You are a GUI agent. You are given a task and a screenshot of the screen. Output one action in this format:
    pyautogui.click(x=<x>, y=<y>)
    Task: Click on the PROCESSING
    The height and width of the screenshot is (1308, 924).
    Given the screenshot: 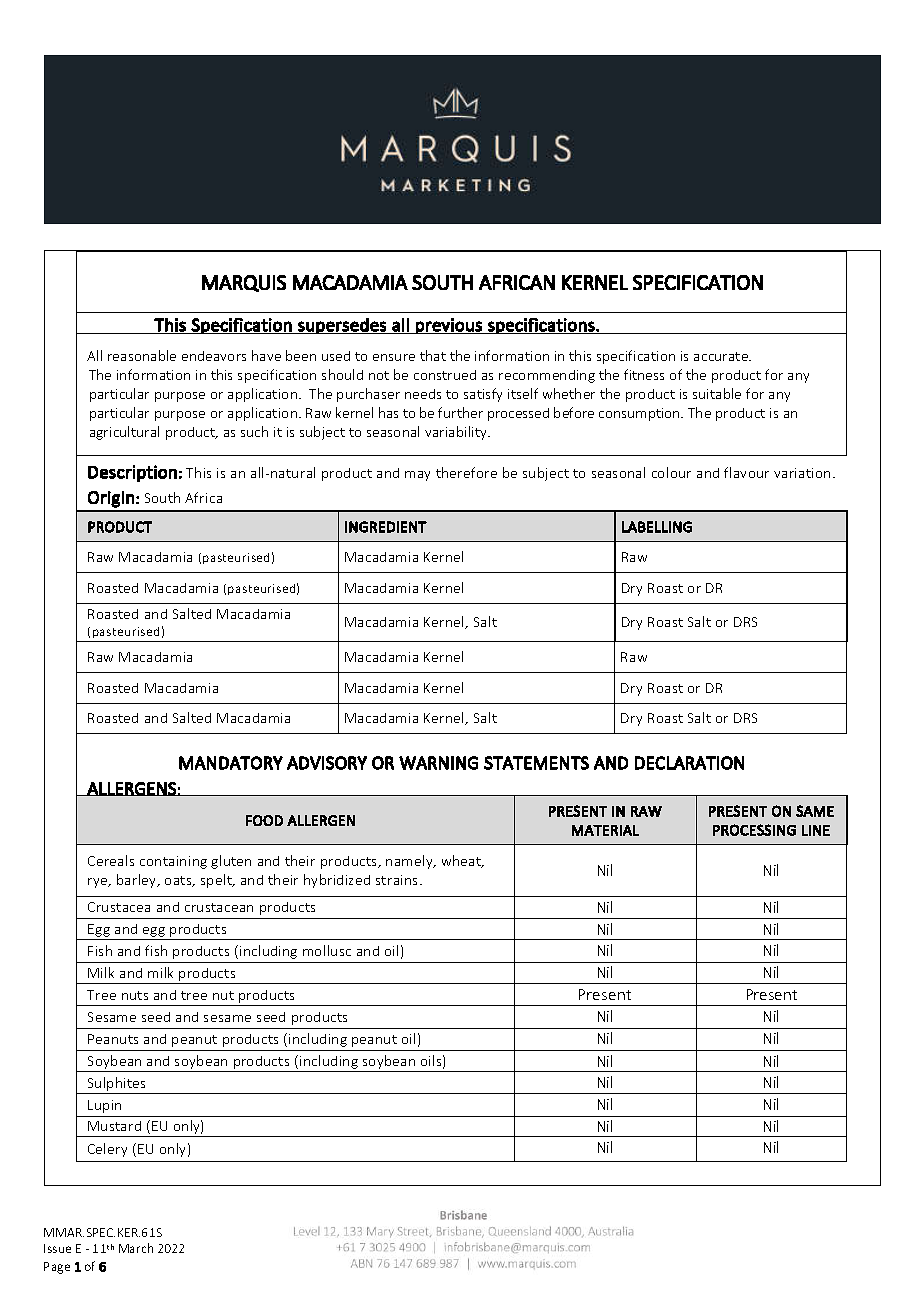 What is the action you would take?
    pyautogui.click(x=754, y=830)
